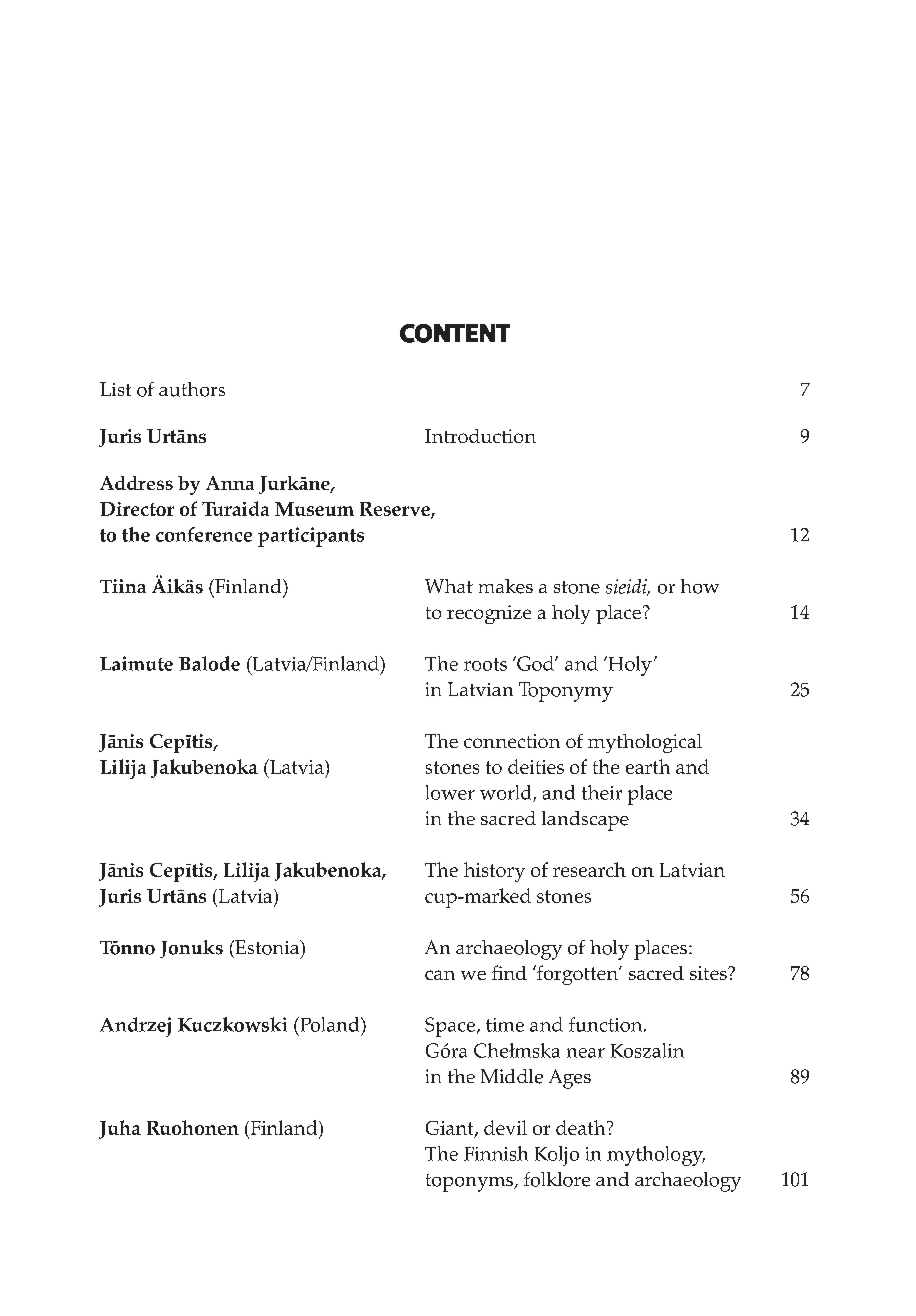 Image resolution: width=916 pixels, height=1316 pixels. Describe the element at coordinates (480, 436) in the document. I see `Introduction` at that location.
